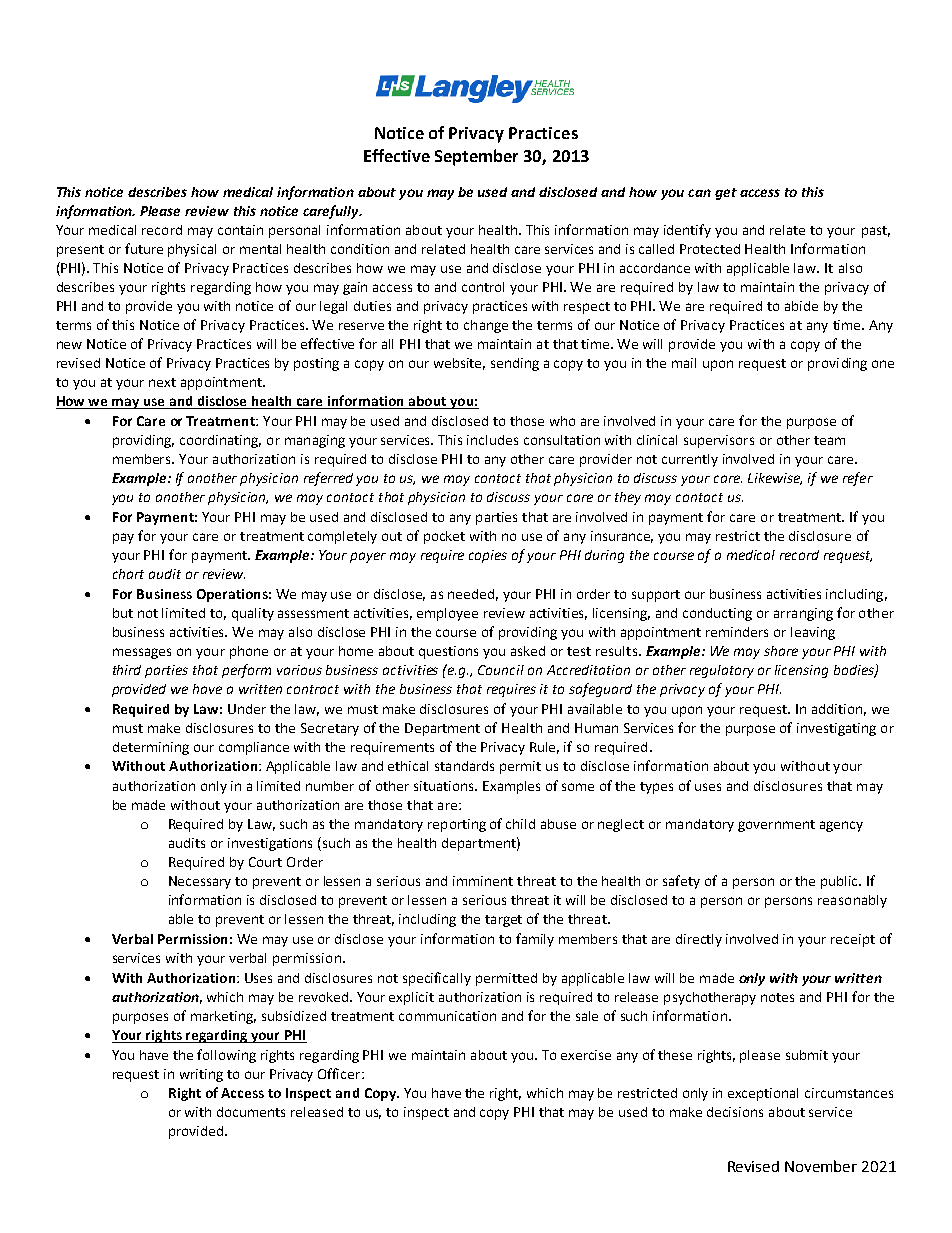 This page has height=1233, width=952. I want to click on share, so click(781, 651).
